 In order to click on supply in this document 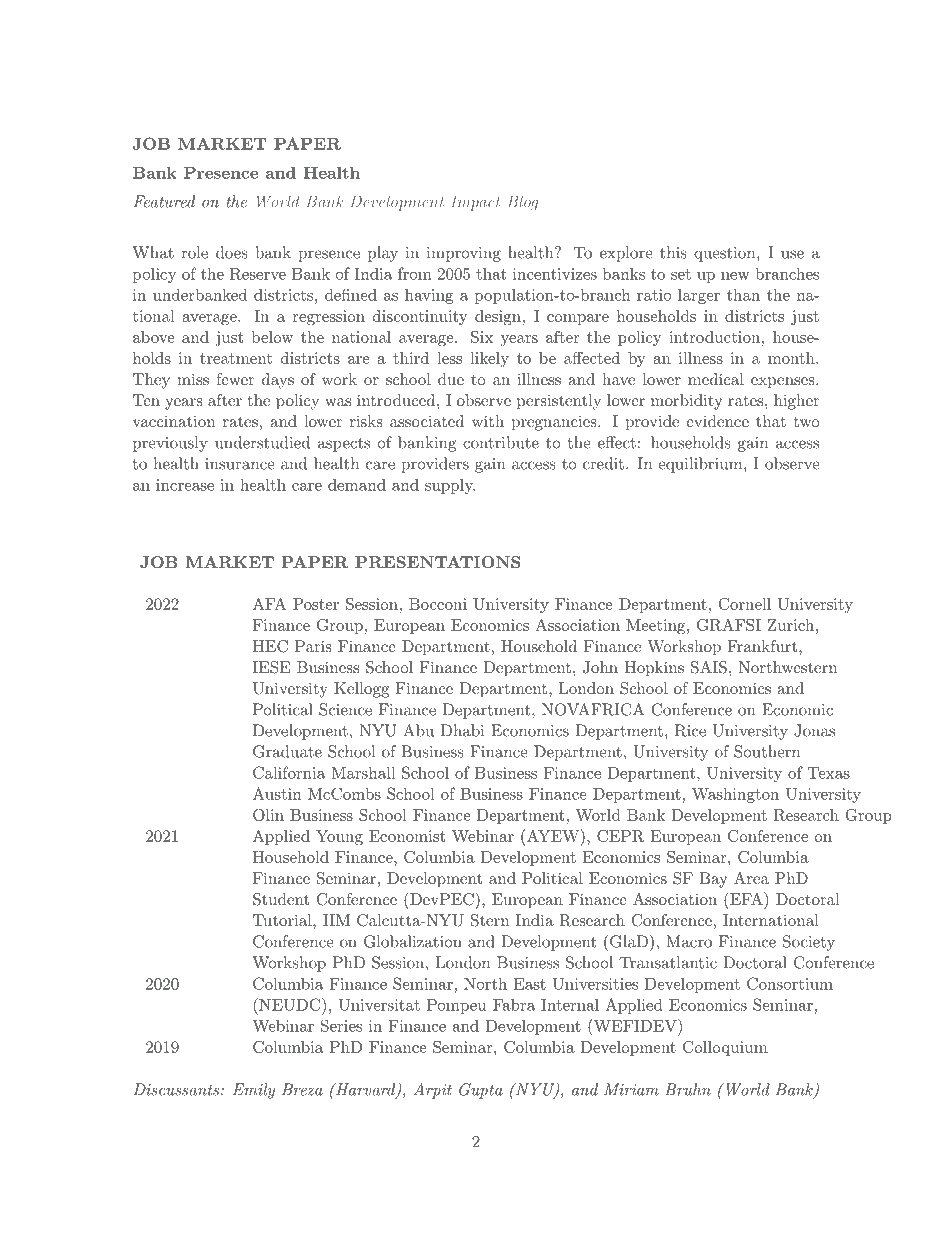, I will do `click(450, 486)`.
